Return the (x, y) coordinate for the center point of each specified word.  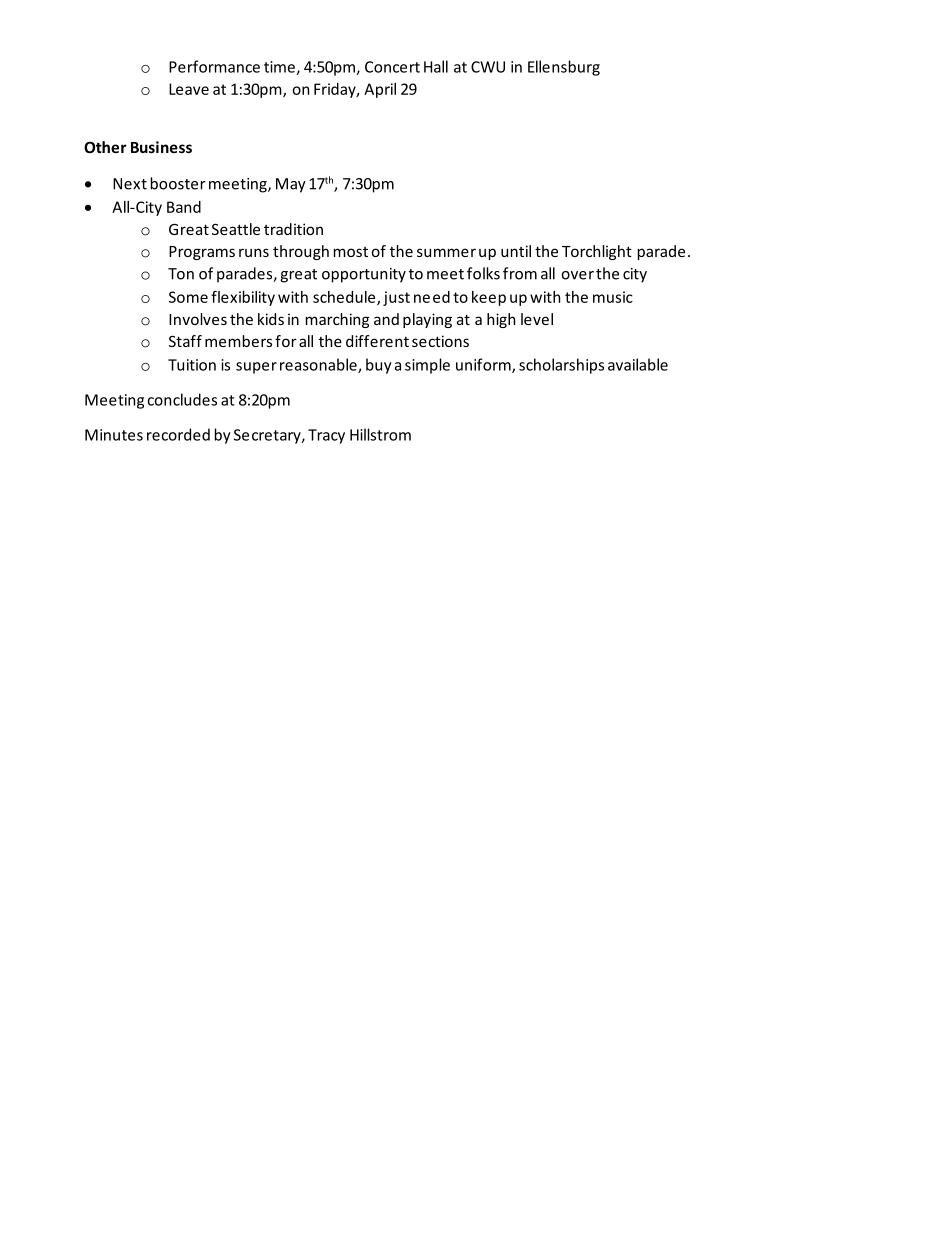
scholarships (561, 366)
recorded (178, 434)
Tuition (192, 365)
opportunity (364, 275)
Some (188, 297)
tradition (293, 229)
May (291, 185)
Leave (189, 89)
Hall (436, 66)
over (577, 275)
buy (379, 366)
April (380, 90)
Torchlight (597, 252)
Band (184, 207)
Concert (392, 67)
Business (161, 147)
